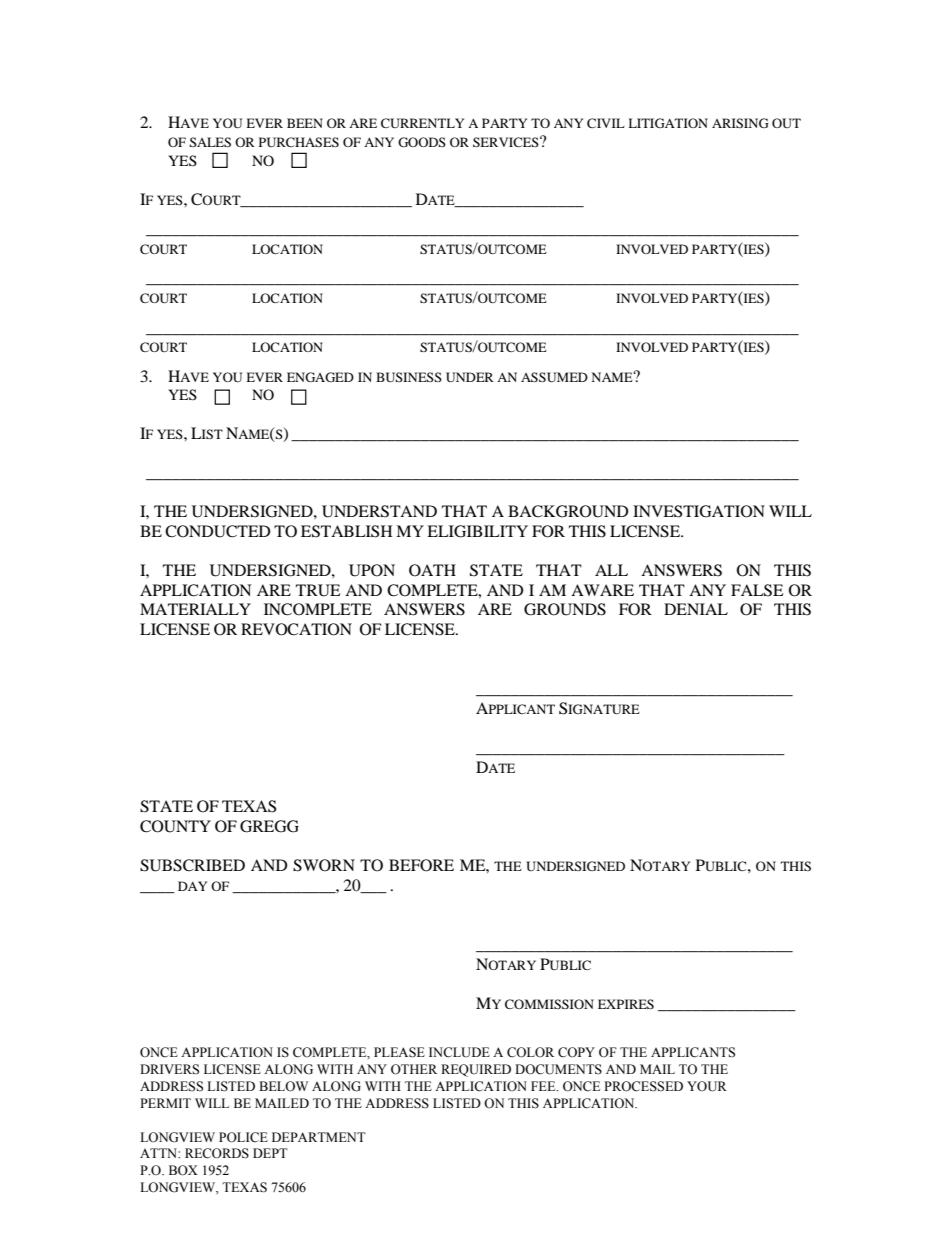 This screenshot has width=952, height=1233. Describe the element at coordinates (668, 123) in the screenshot. I see `LITIGATION` at that location.
